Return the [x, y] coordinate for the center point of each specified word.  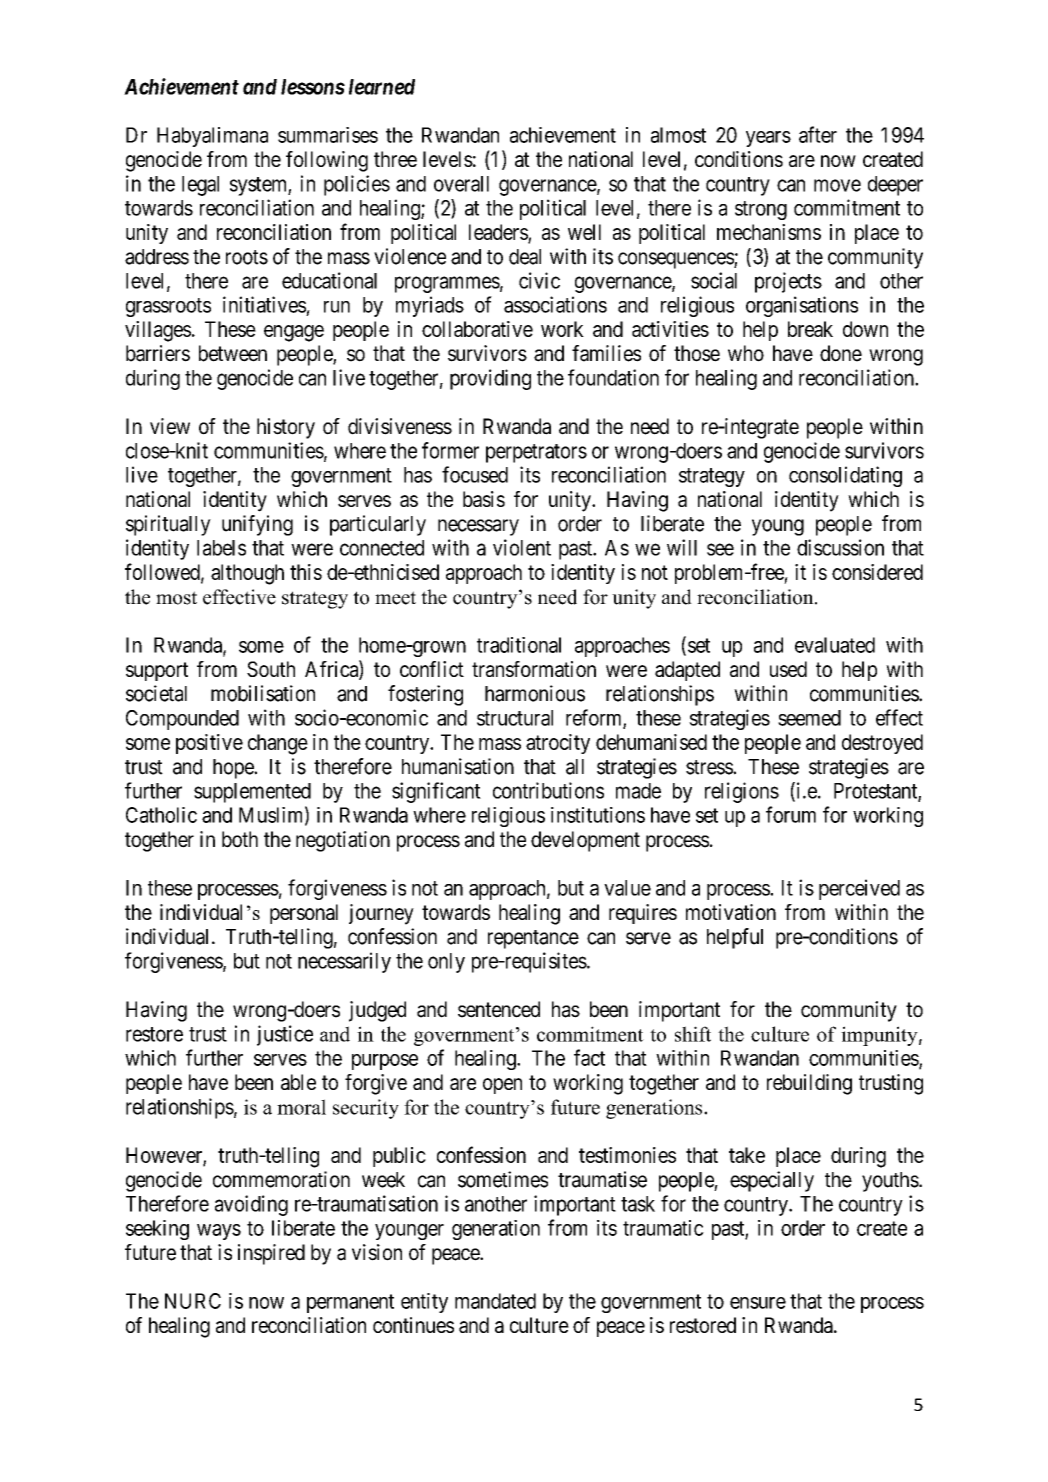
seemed [809, 718]
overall [461, 184]
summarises [328, 135]
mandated [495, 1301]
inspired [271, 1254]
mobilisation [263, 693]
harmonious [535, 693]
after [818, 134]
